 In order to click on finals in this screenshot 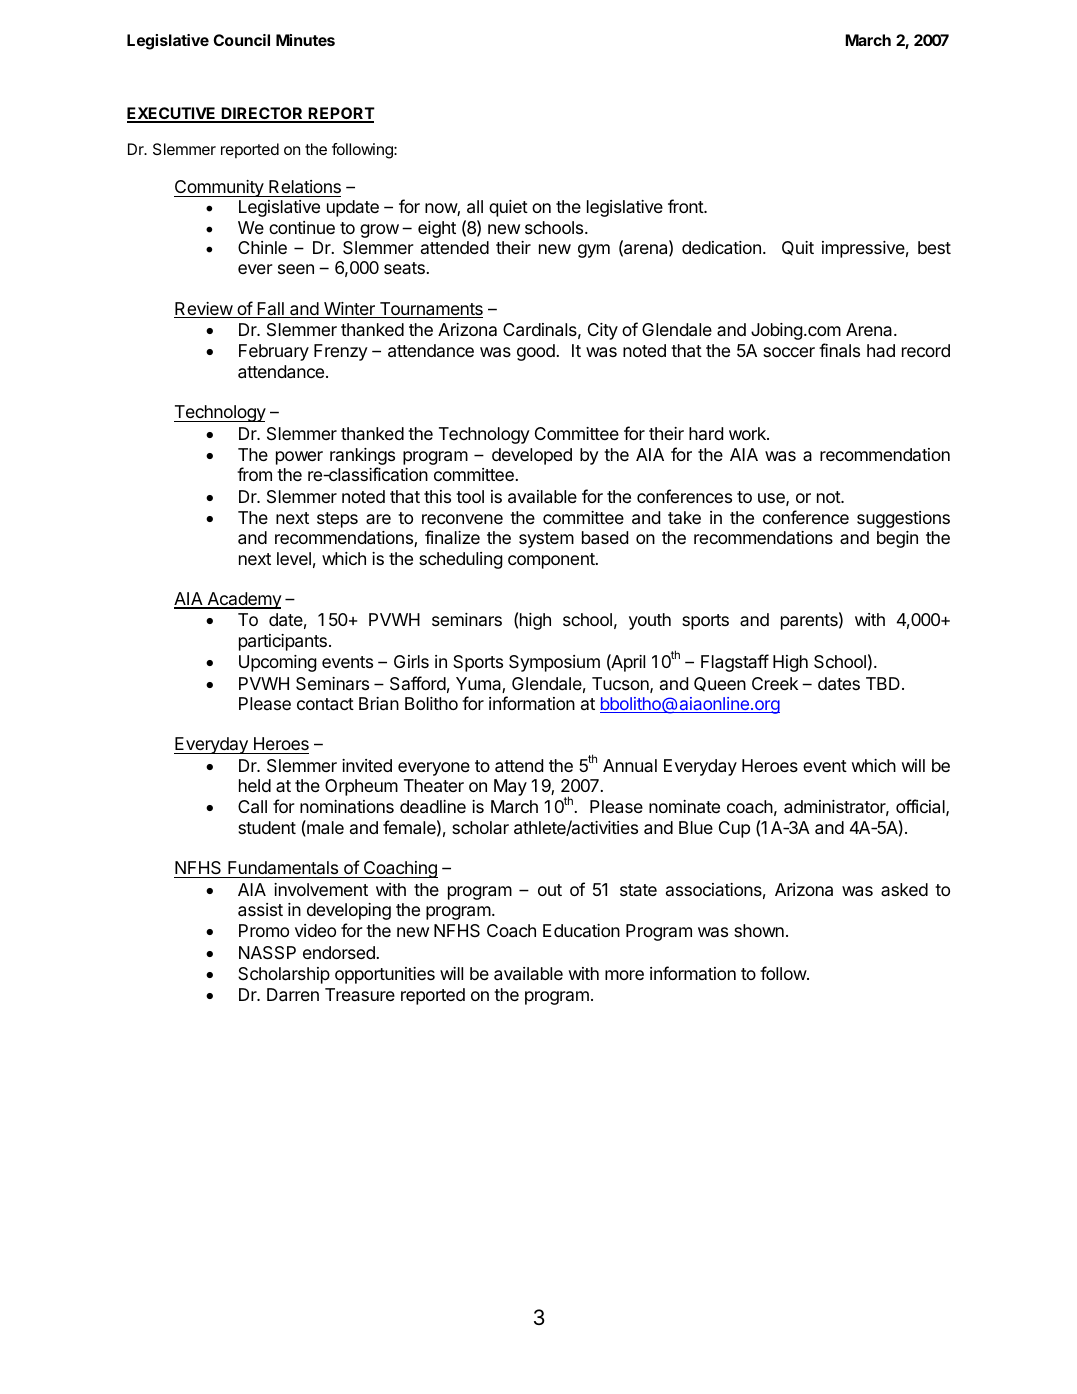, I will do `click(839, 350)`.
